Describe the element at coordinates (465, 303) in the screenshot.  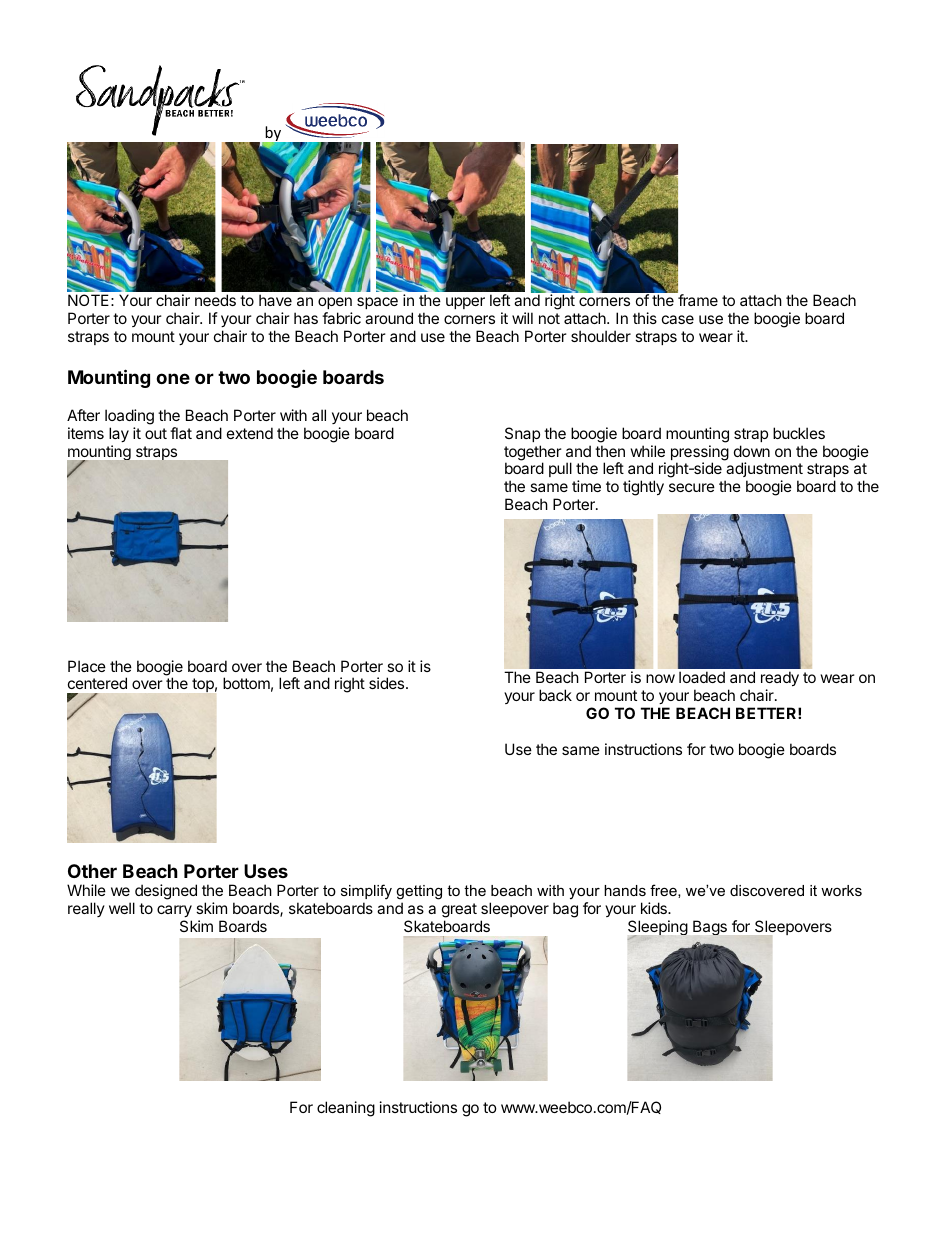
I see `upper` at that location.
